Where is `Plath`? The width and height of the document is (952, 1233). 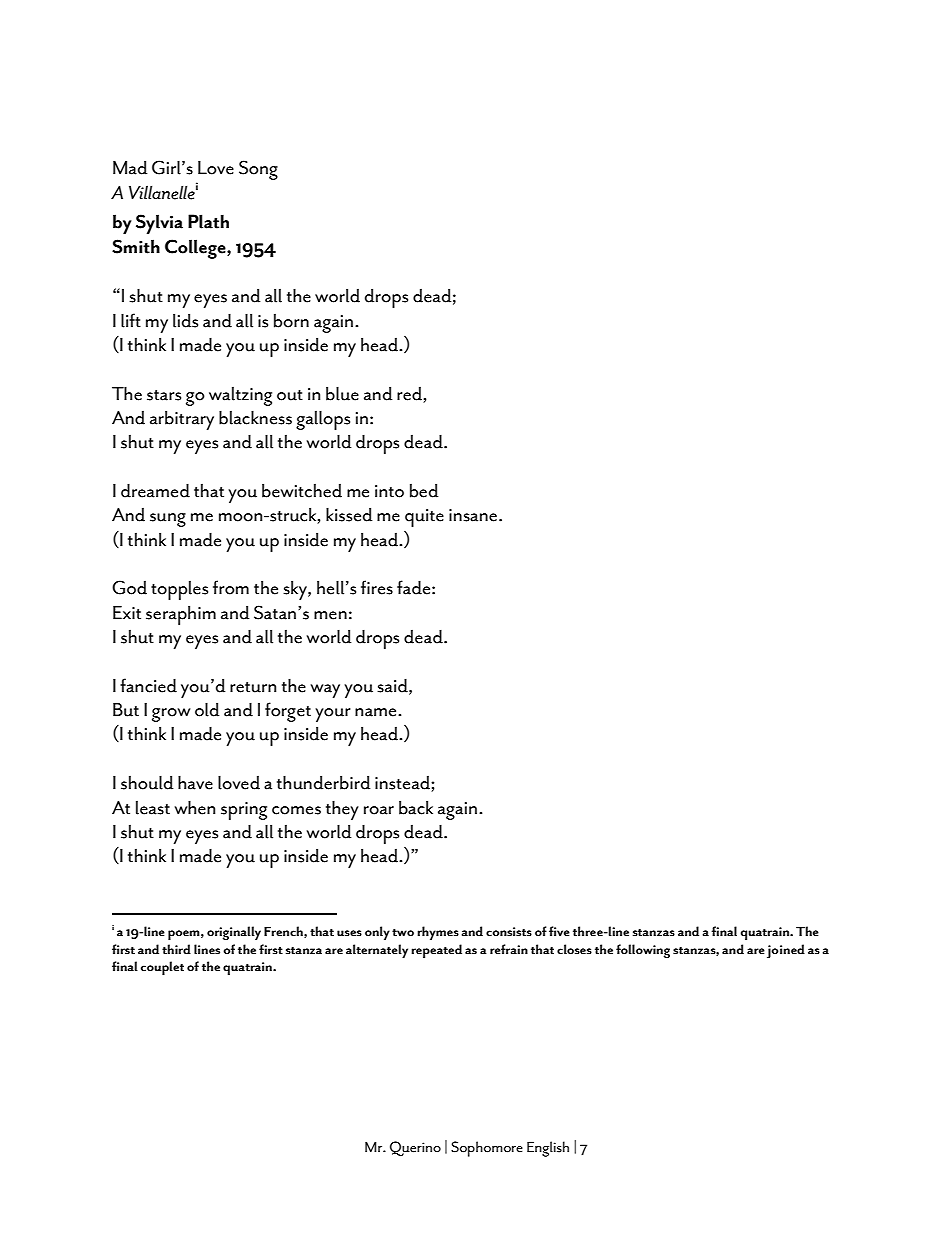
Plath is located at coordinates (208, 221).
